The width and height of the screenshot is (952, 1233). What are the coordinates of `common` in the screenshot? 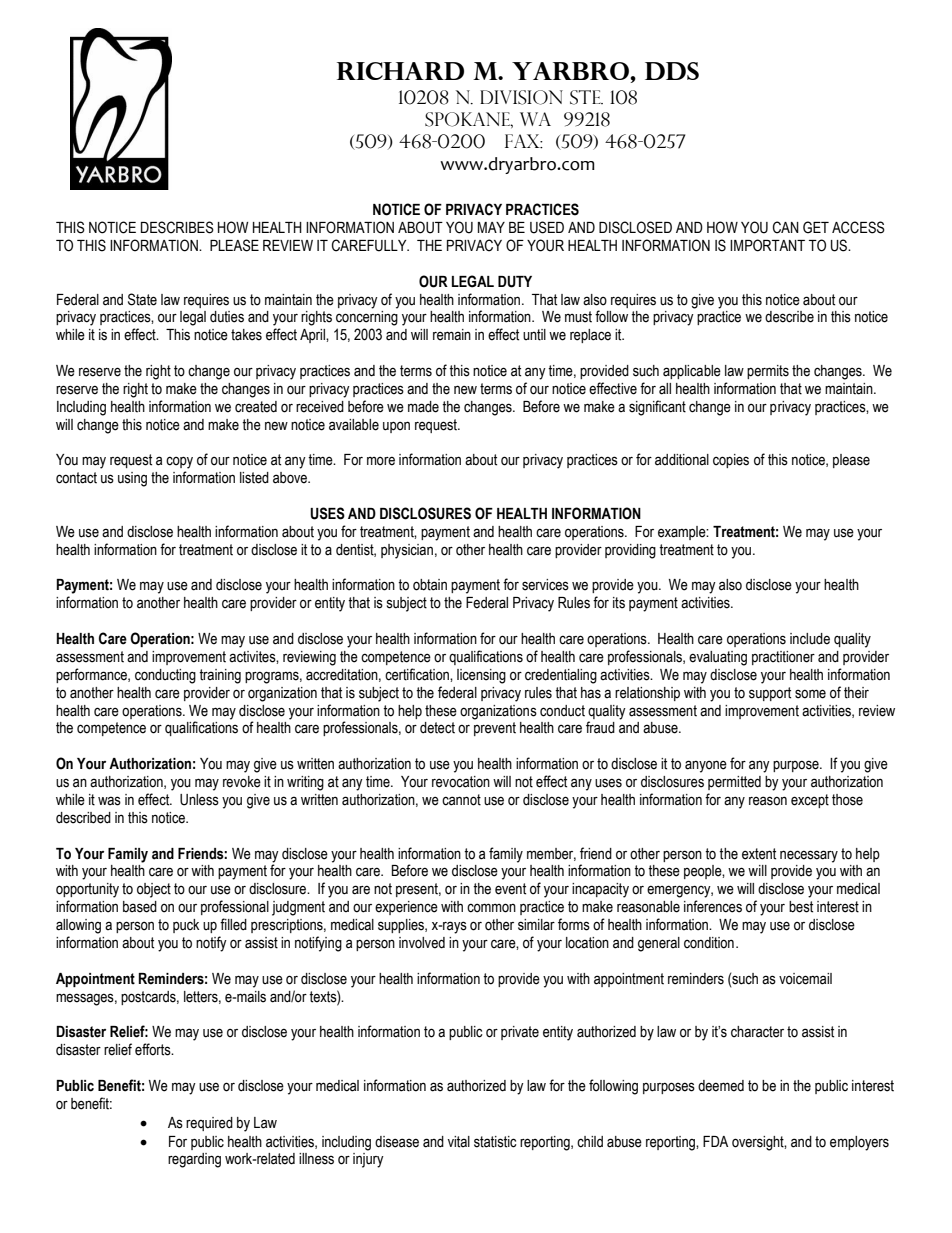 It's located at (491, 908).
